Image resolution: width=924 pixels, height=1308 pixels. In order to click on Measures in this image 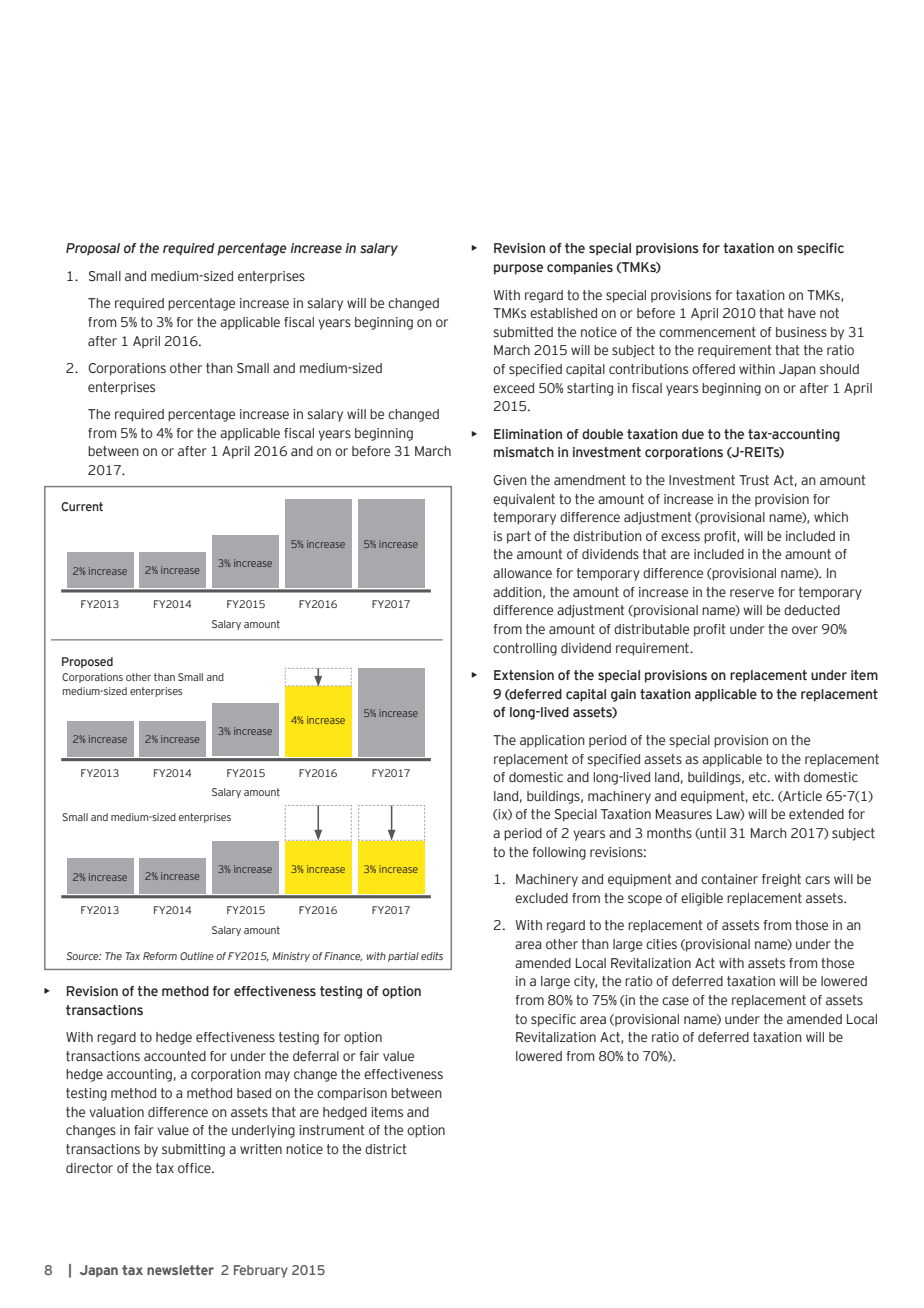, I will do `click(684, 814)`.
